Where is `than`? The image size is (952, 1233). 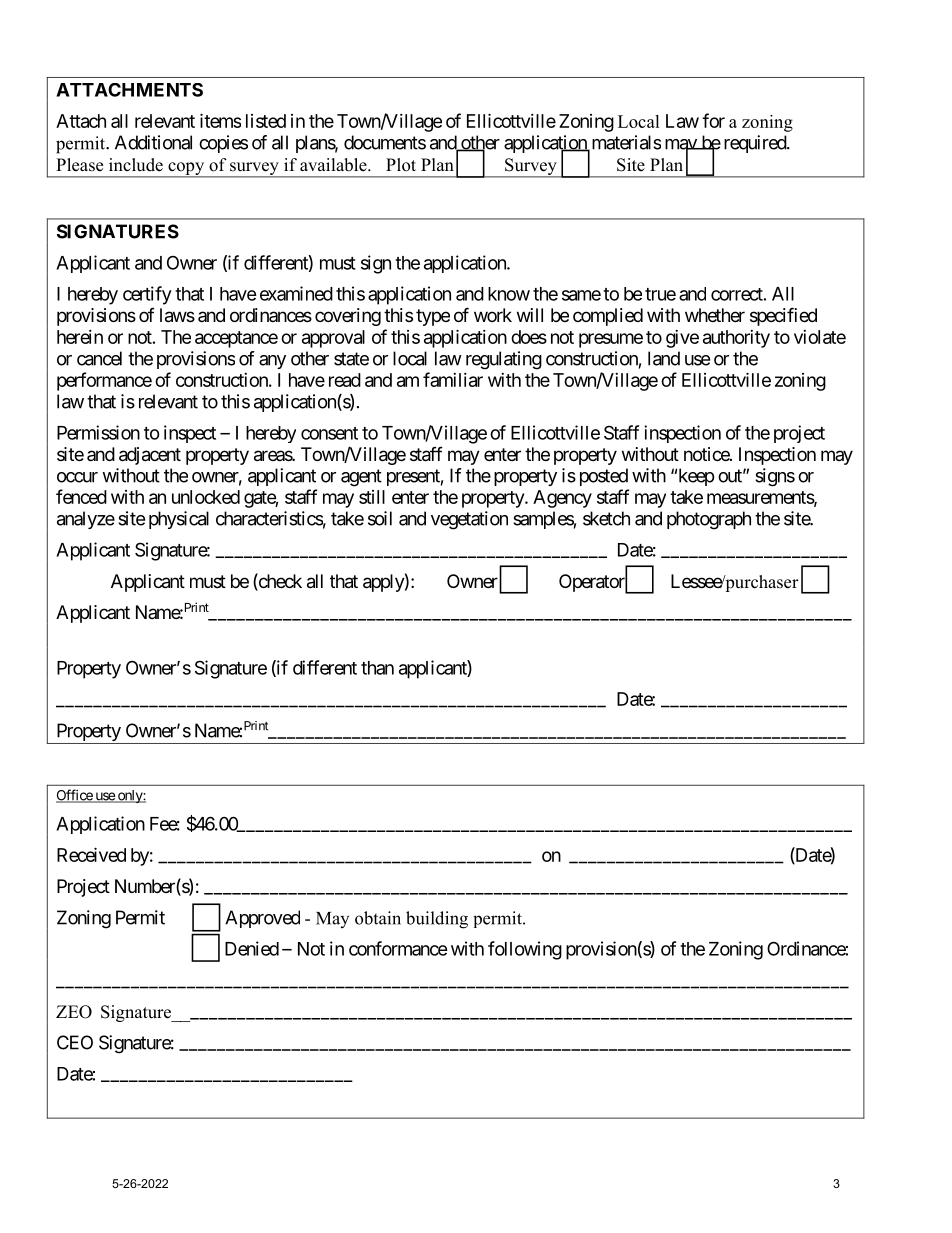
than is located at coordinates (377, 668).
